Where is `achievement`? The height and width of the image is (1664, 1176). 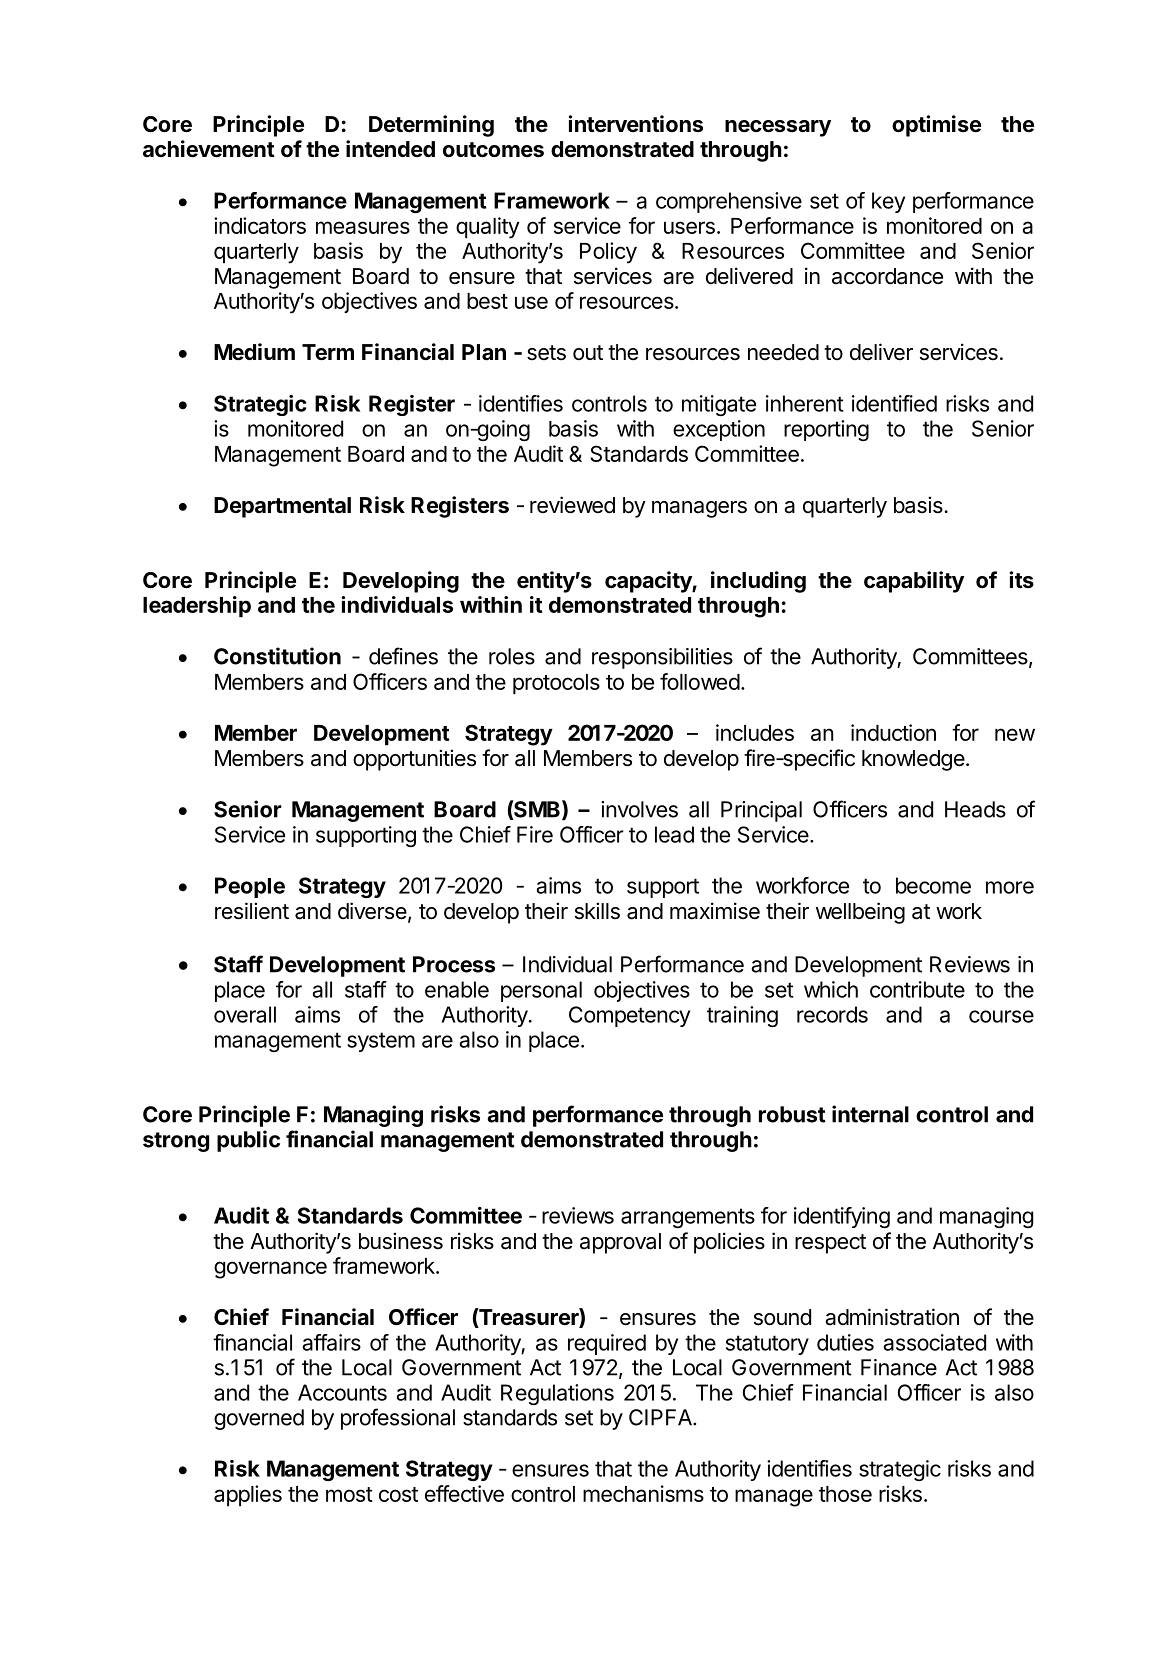
achievement is located at coordinates (209, 149).
